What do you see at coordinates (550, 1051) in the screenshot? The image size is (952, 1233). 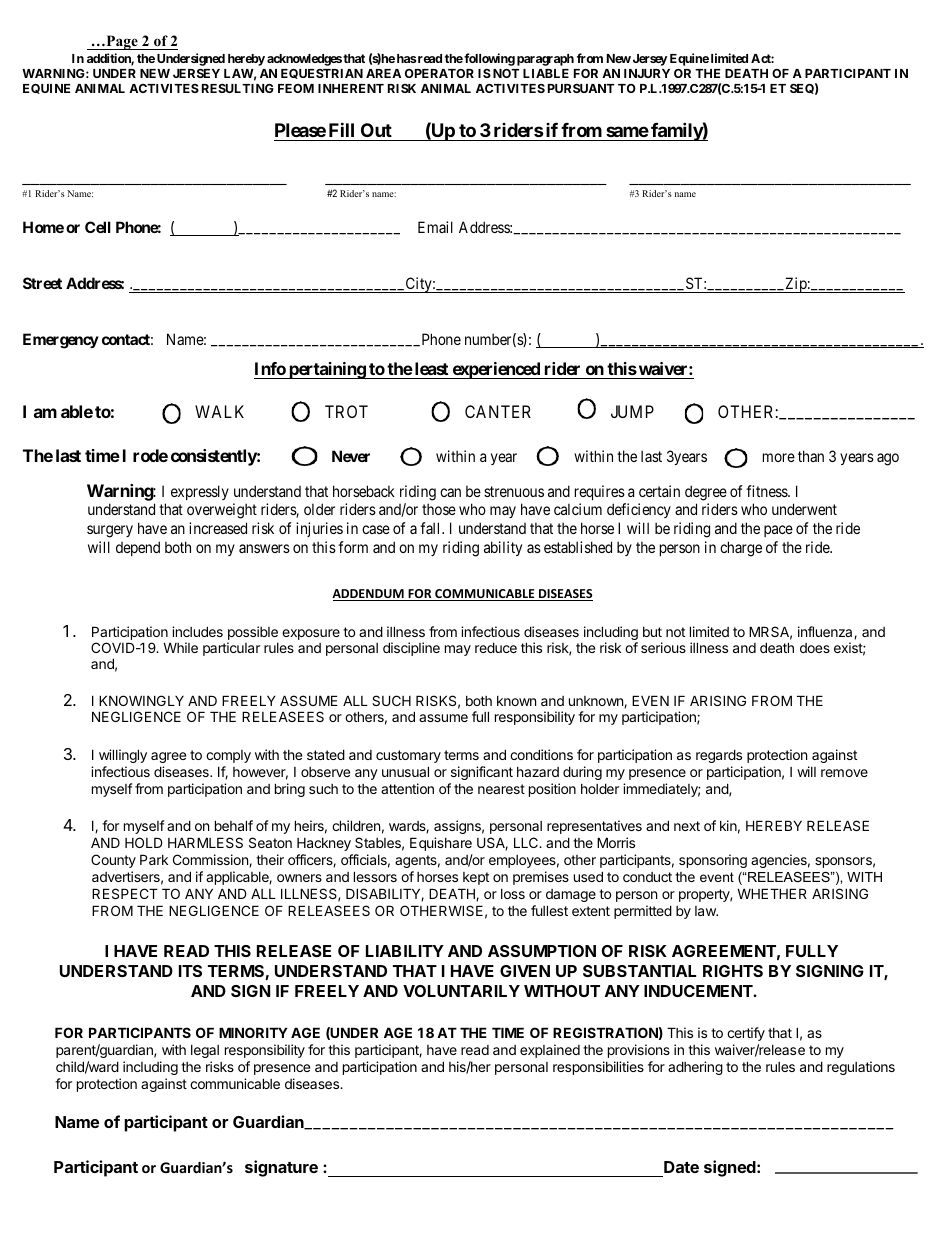 I see `explained` at bounding box center [550, 1051].
